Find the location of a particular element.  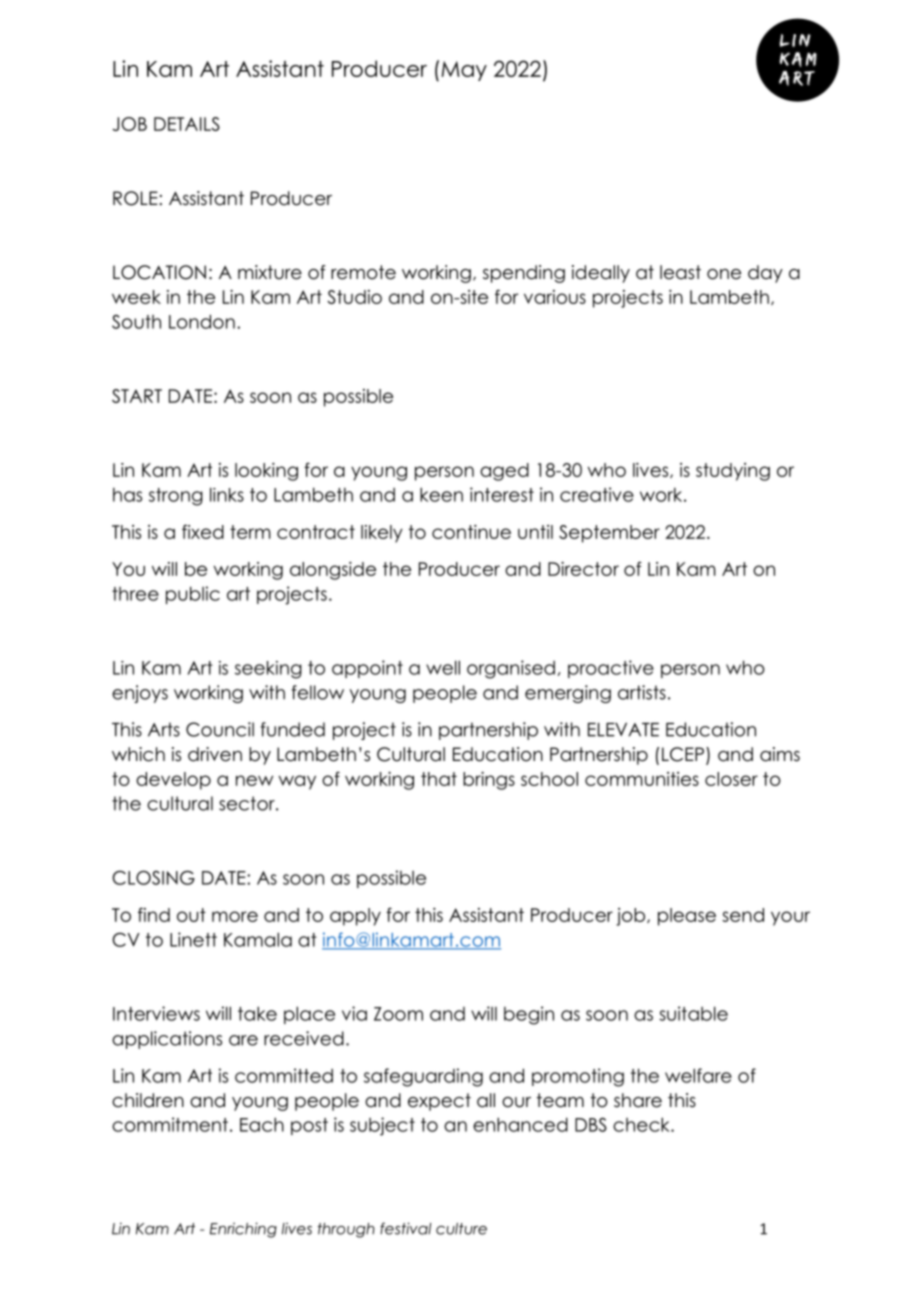

suitable is located at coordinates (693, 1013).
